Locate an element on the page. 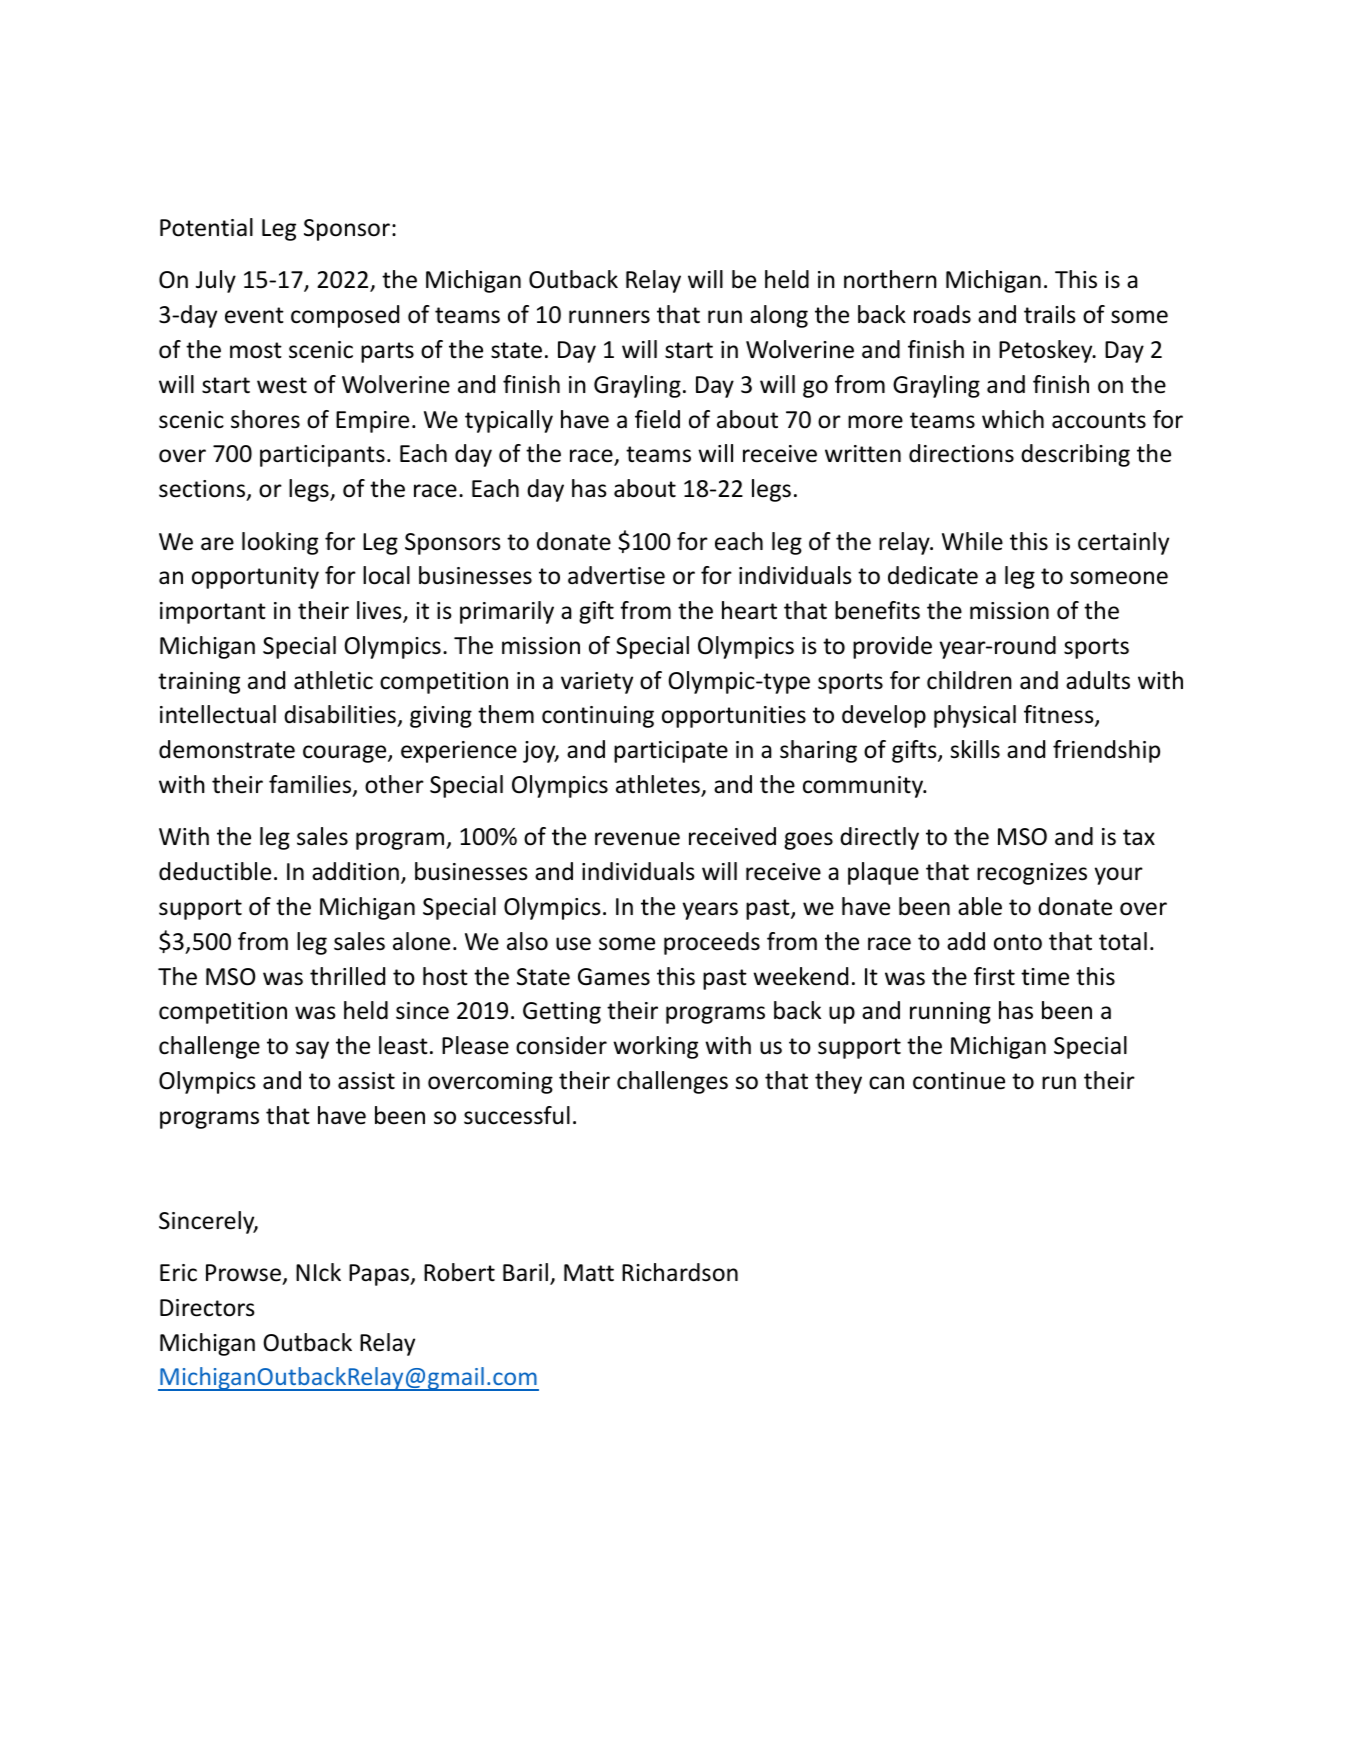 Image resolution: width=1347 pixels, height=1743 pixels. participate is located at coordinates (671, 752).
